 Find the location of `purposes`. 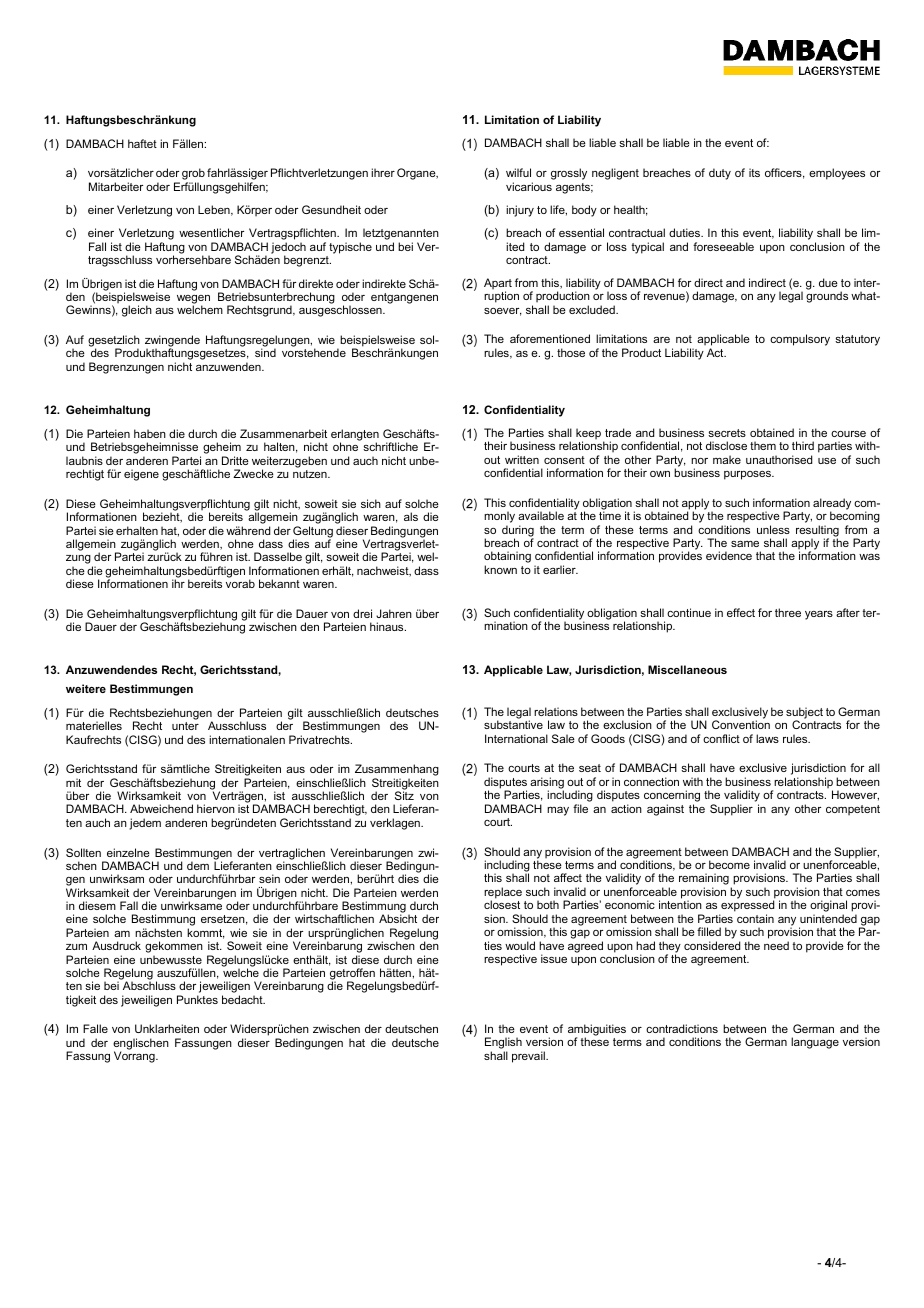

purposes is located at coordinates (748, 475).
